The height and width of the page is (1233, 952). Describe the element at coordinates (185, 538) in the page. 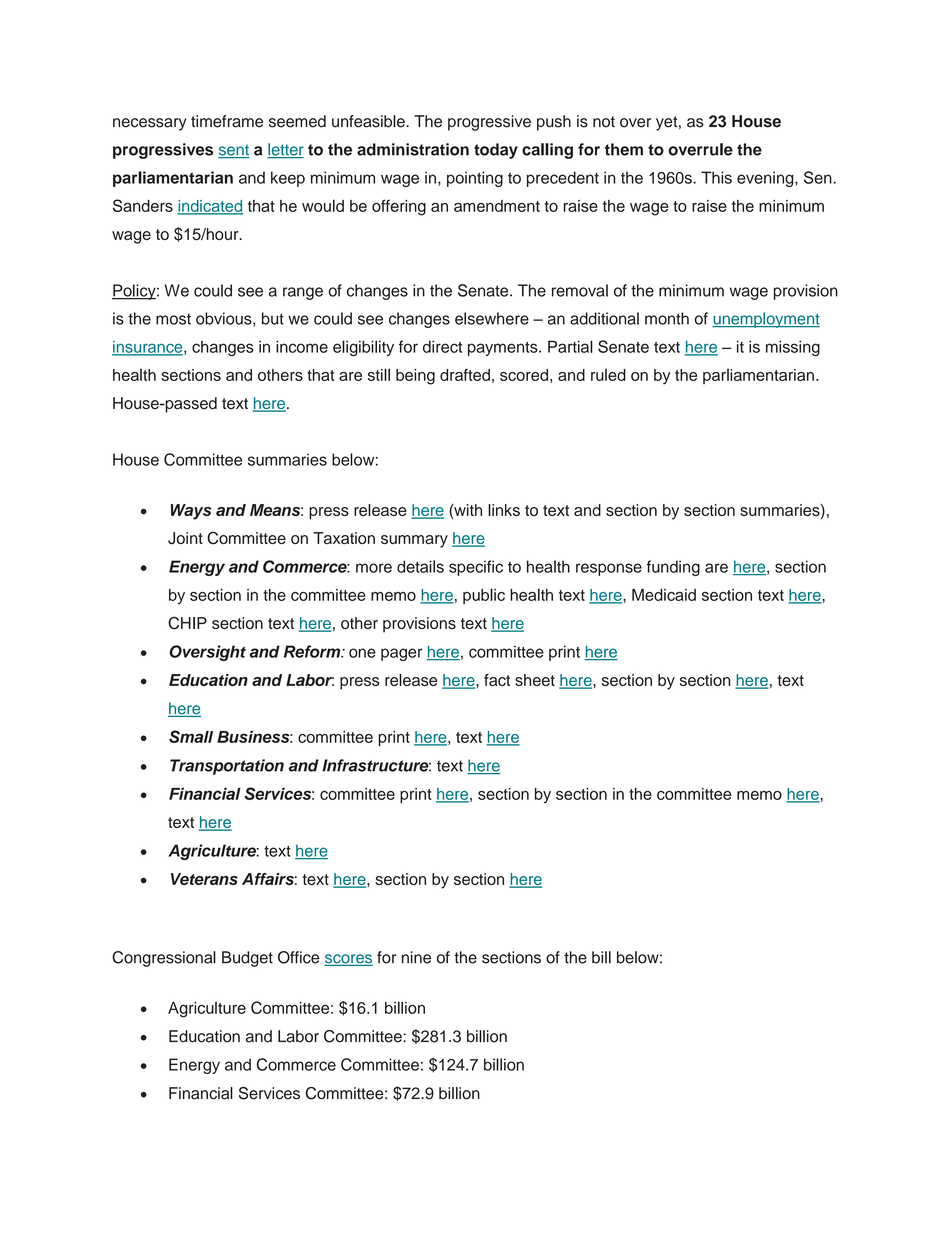

I see `Joint` at that location.
